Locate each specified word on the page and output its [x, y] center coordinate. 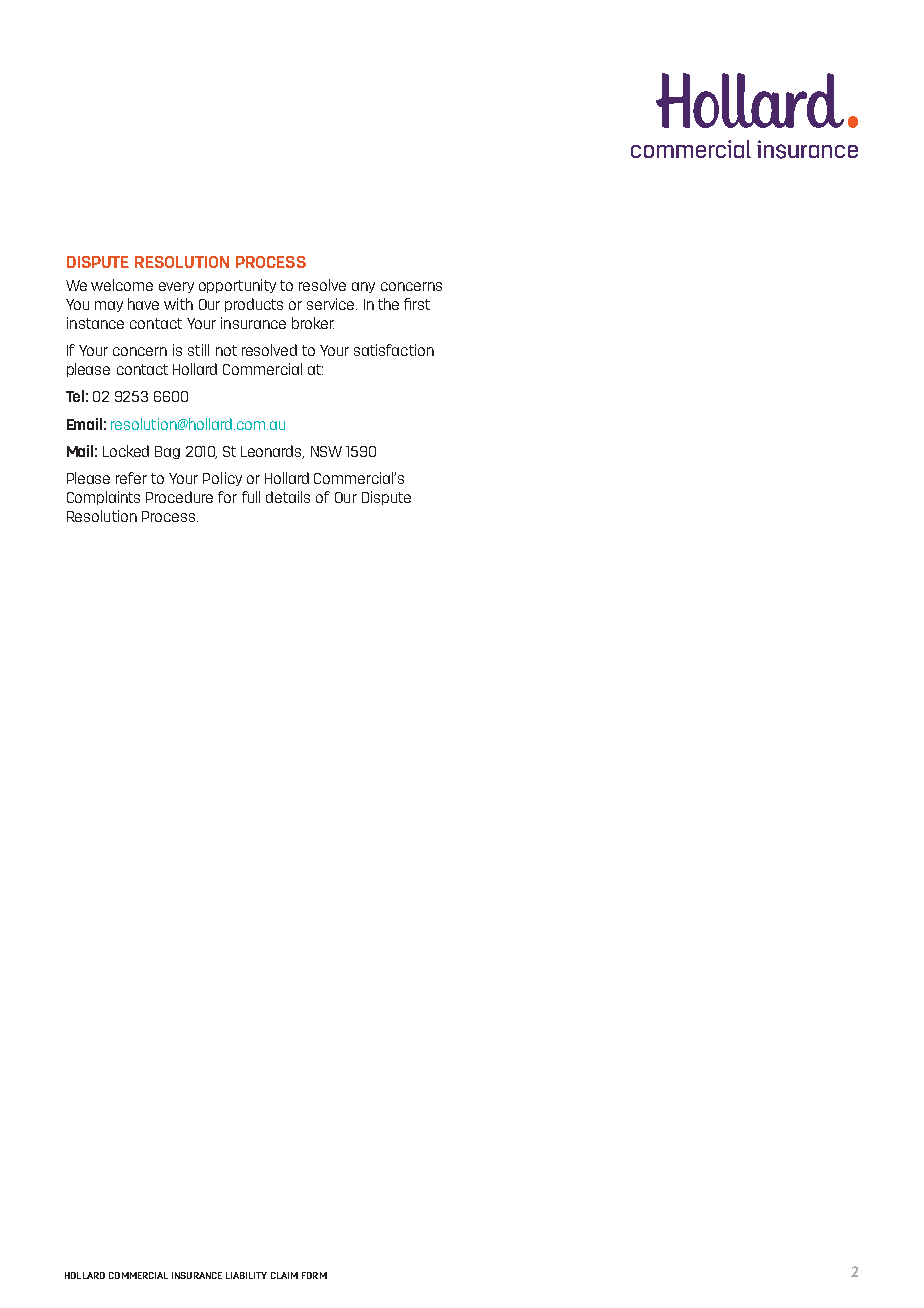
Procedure [179, 497]
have [143, 304]
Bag [167, 452]
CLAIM [284, 1275]
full [251, 497]
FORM [314, 1275]
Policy [222, 479]
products [254, 305]
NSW [326, 451]
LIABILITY [246, 1275]
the [388, 304]
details [288, 497]
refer [131, 478]
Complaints [103, 498]
